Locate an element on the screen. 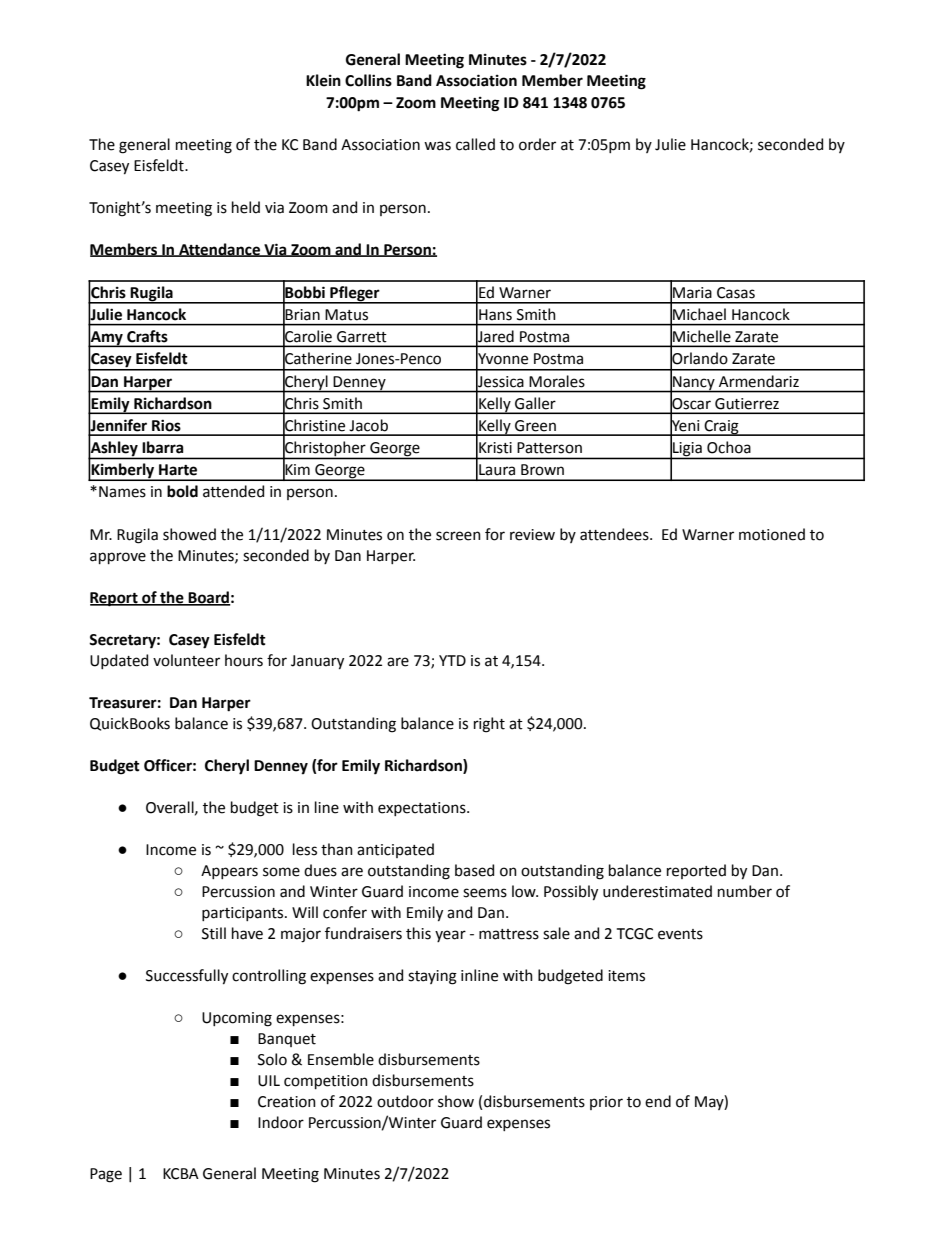  volunteer is located at coordinates (186, 660).
